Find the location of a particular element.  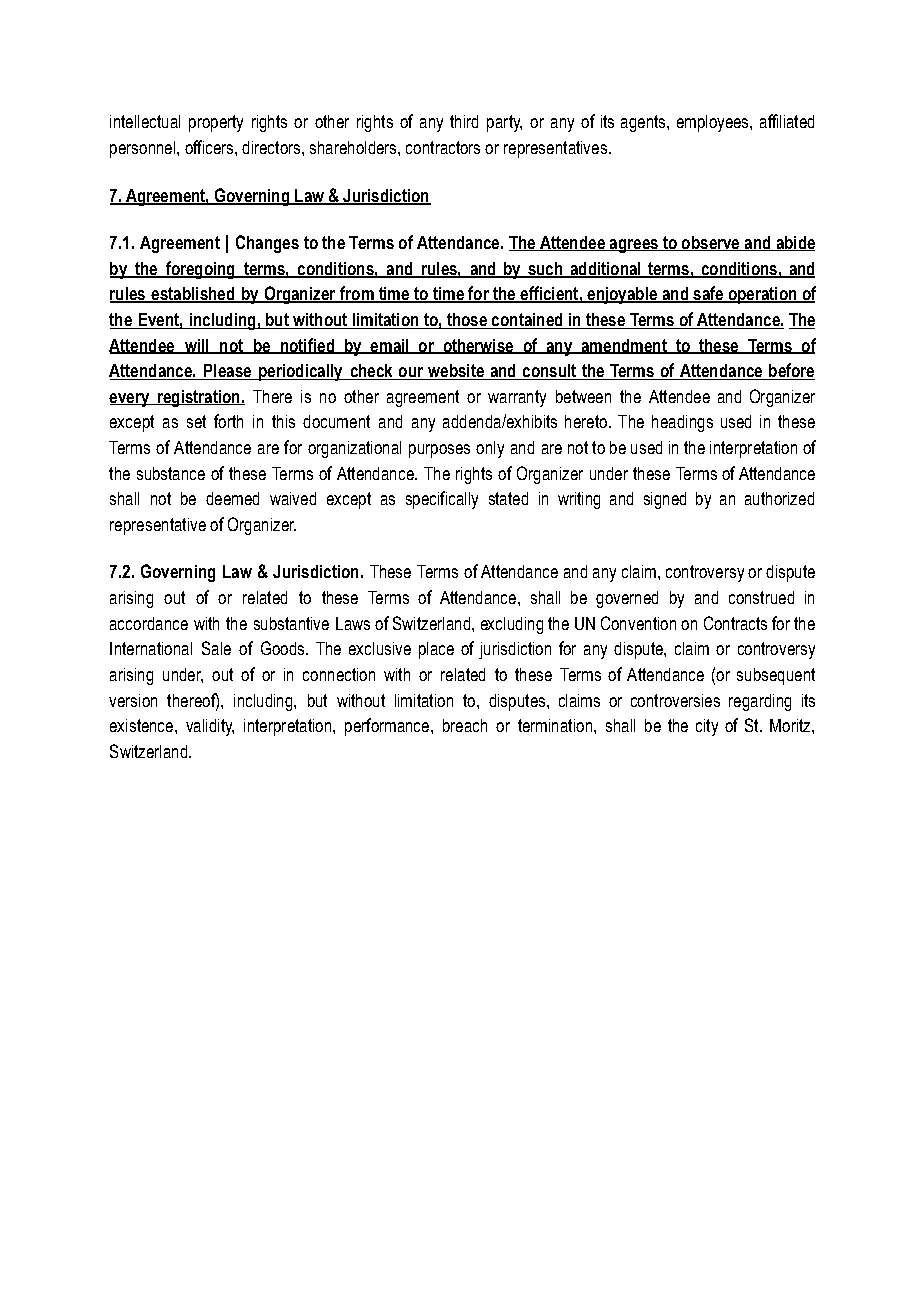

breach is located at coordinates (465, 725).
